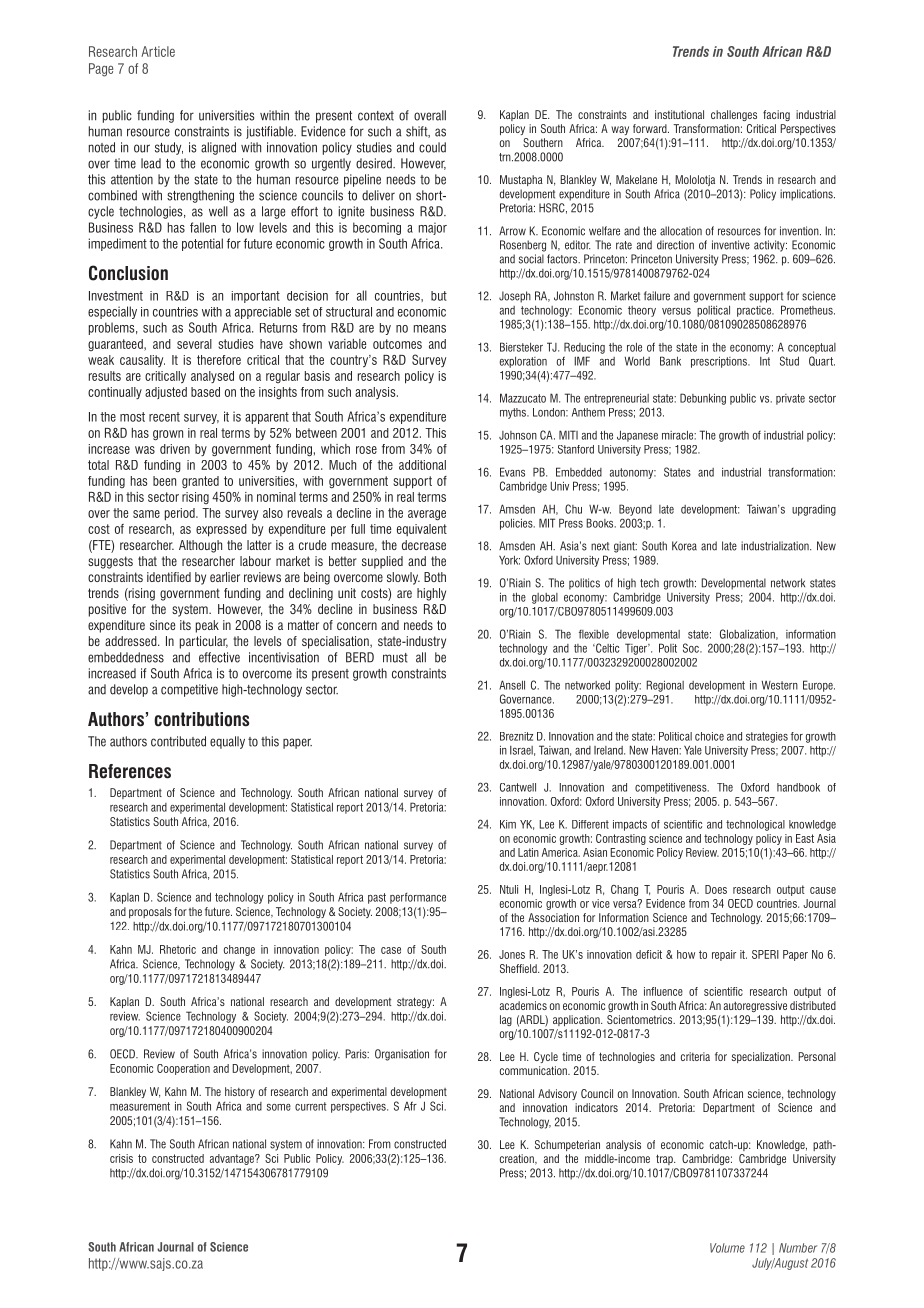  Describe the element at coordinates (175, 449) in the screenshot. I see `driven` at that location.
